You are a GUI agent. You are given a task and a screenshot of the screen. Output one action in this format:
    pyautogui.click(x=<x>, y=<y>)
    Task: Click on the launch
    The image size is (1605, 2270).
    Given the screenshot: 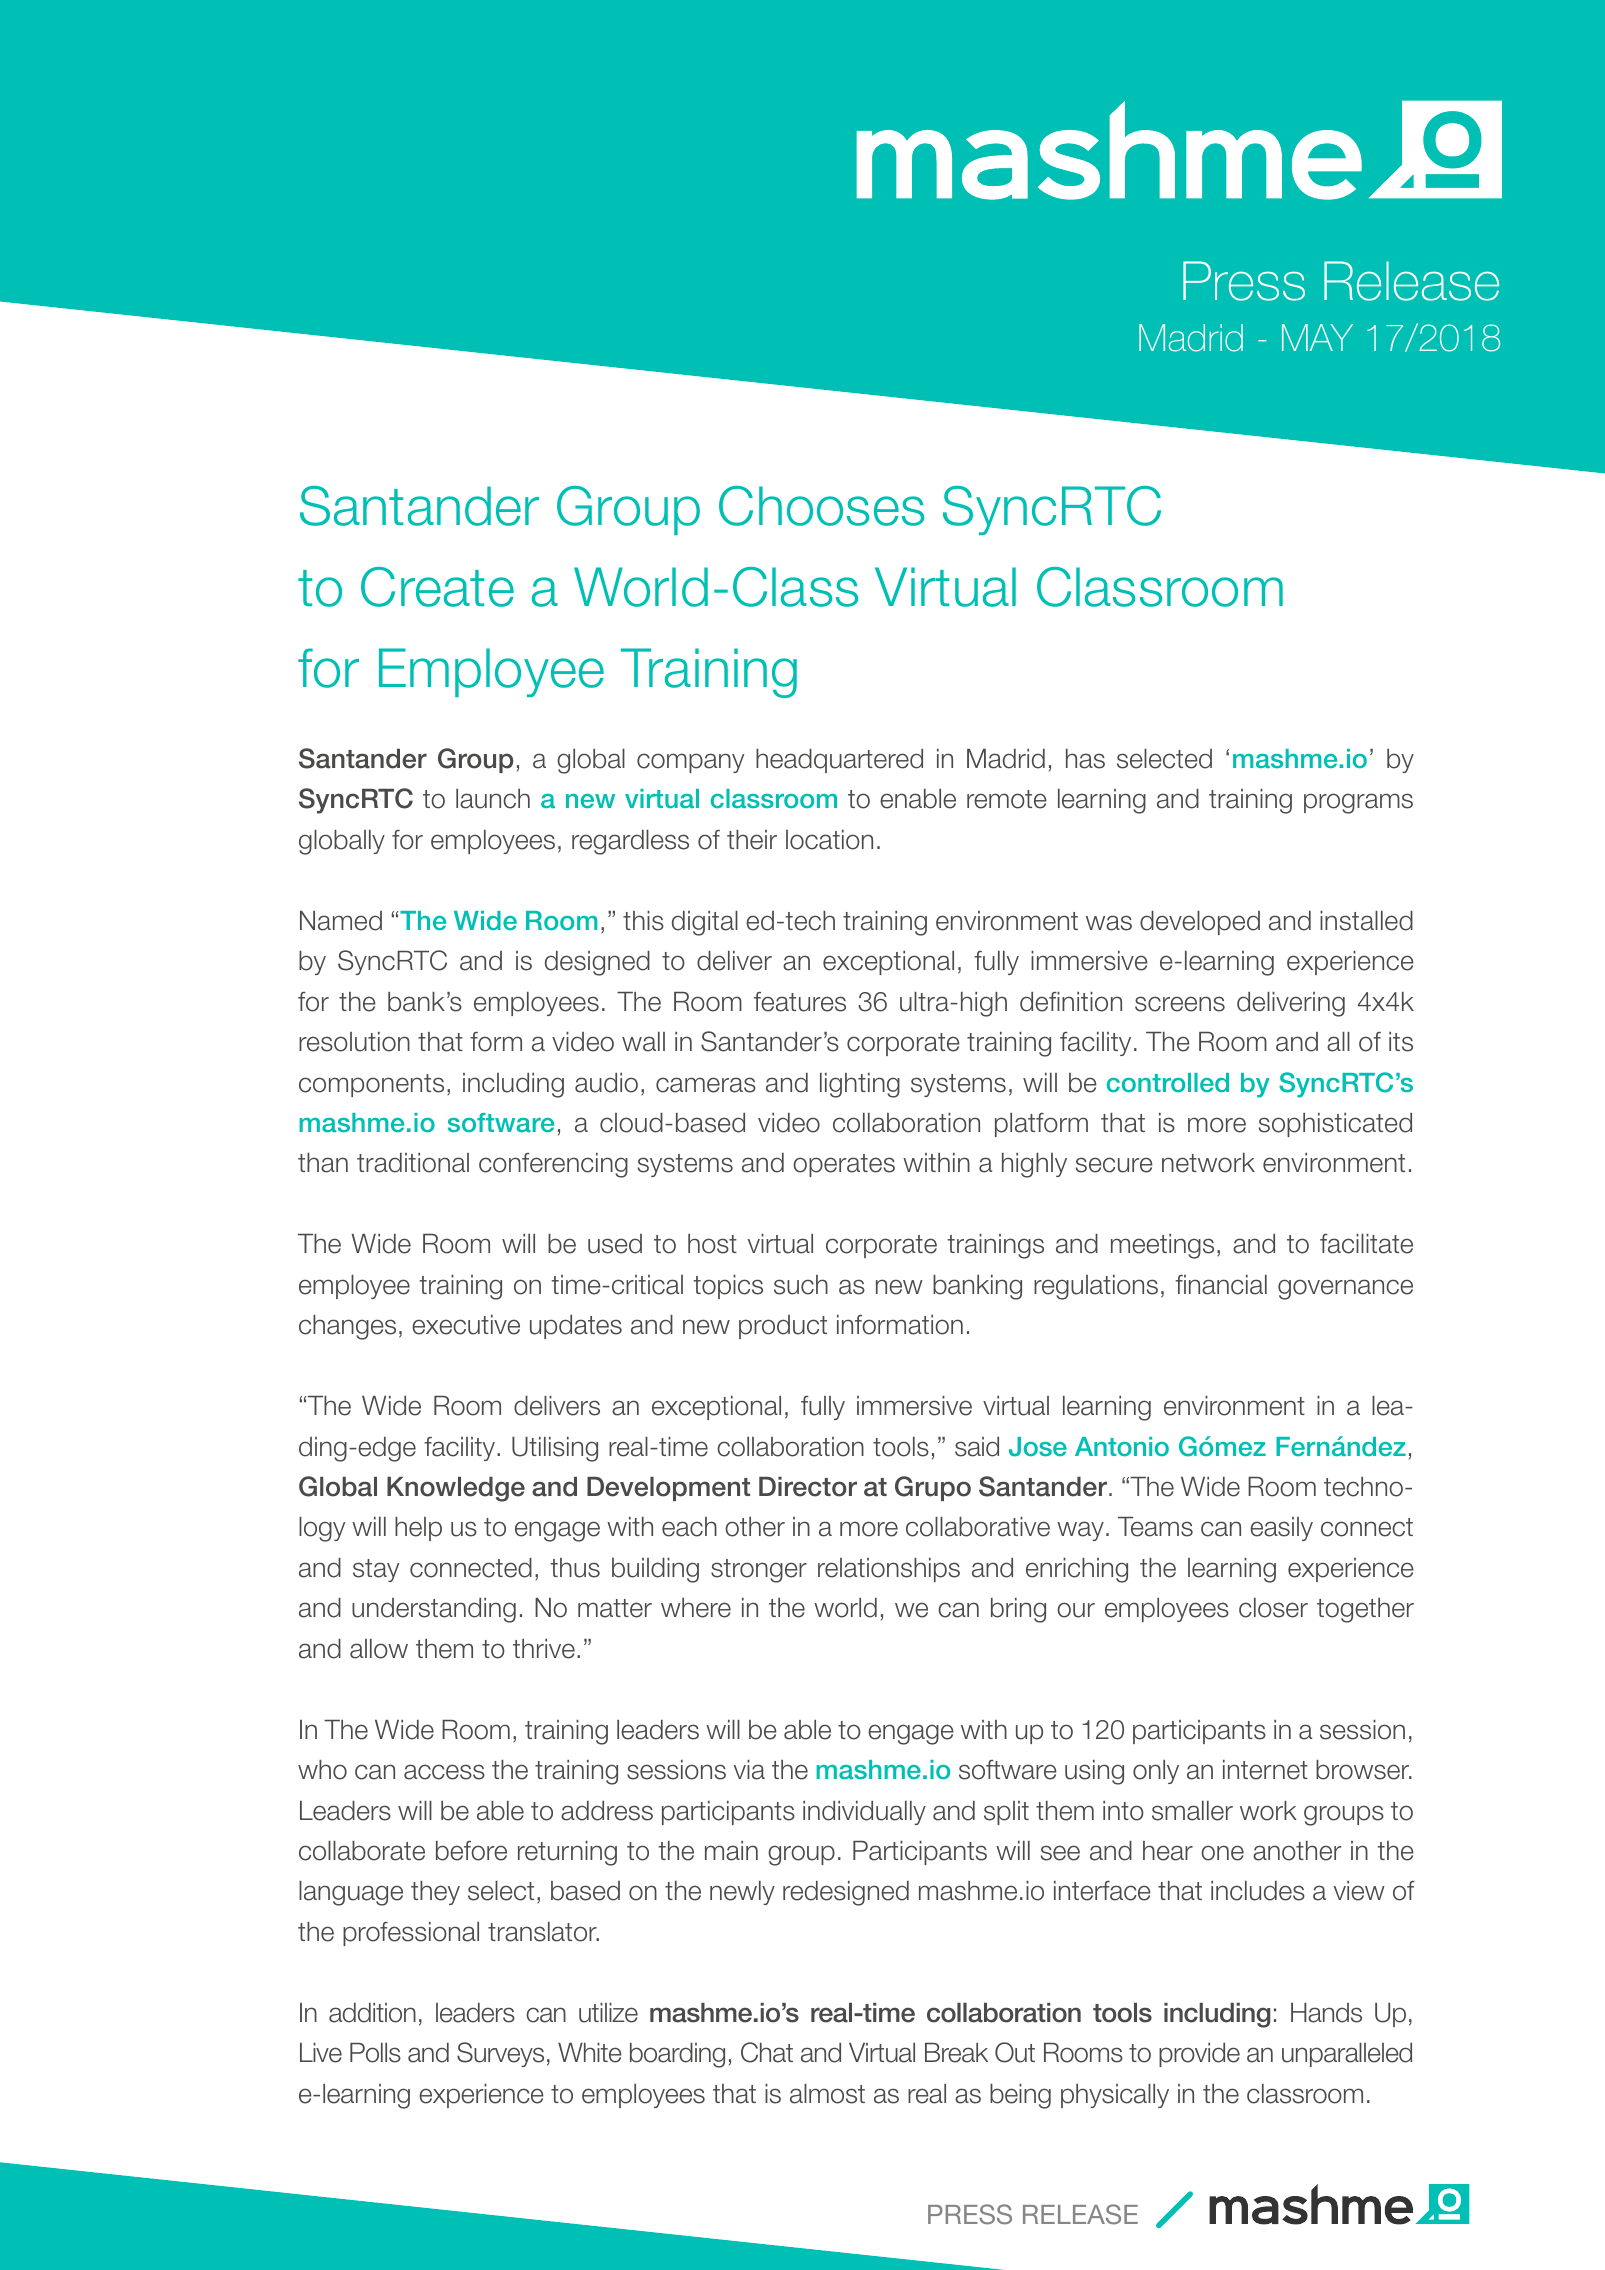 What is the action you would take?
    pyautogui.click(x=493, y=799)
